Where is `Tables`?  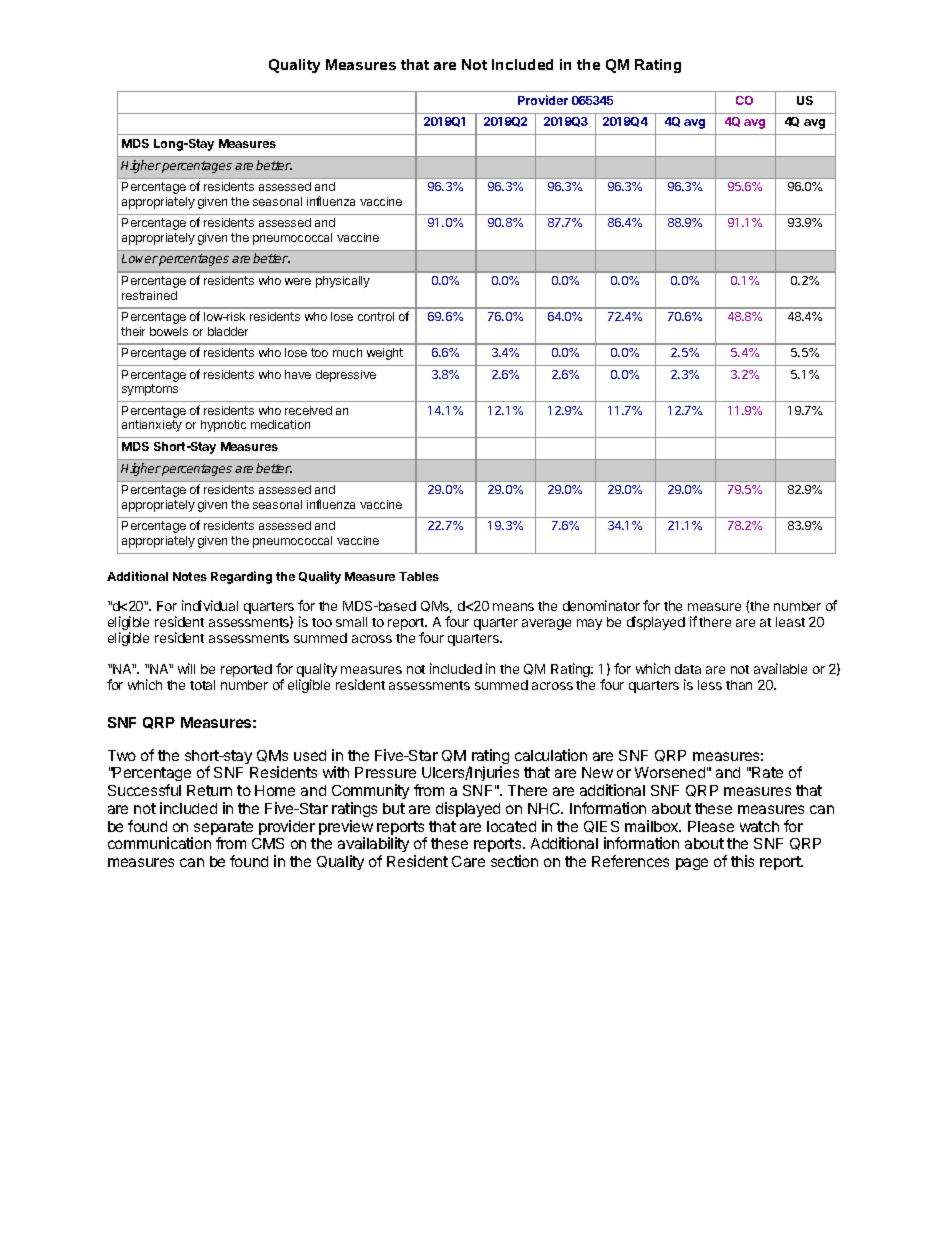 Tables is located at coordinates (419, 576).
